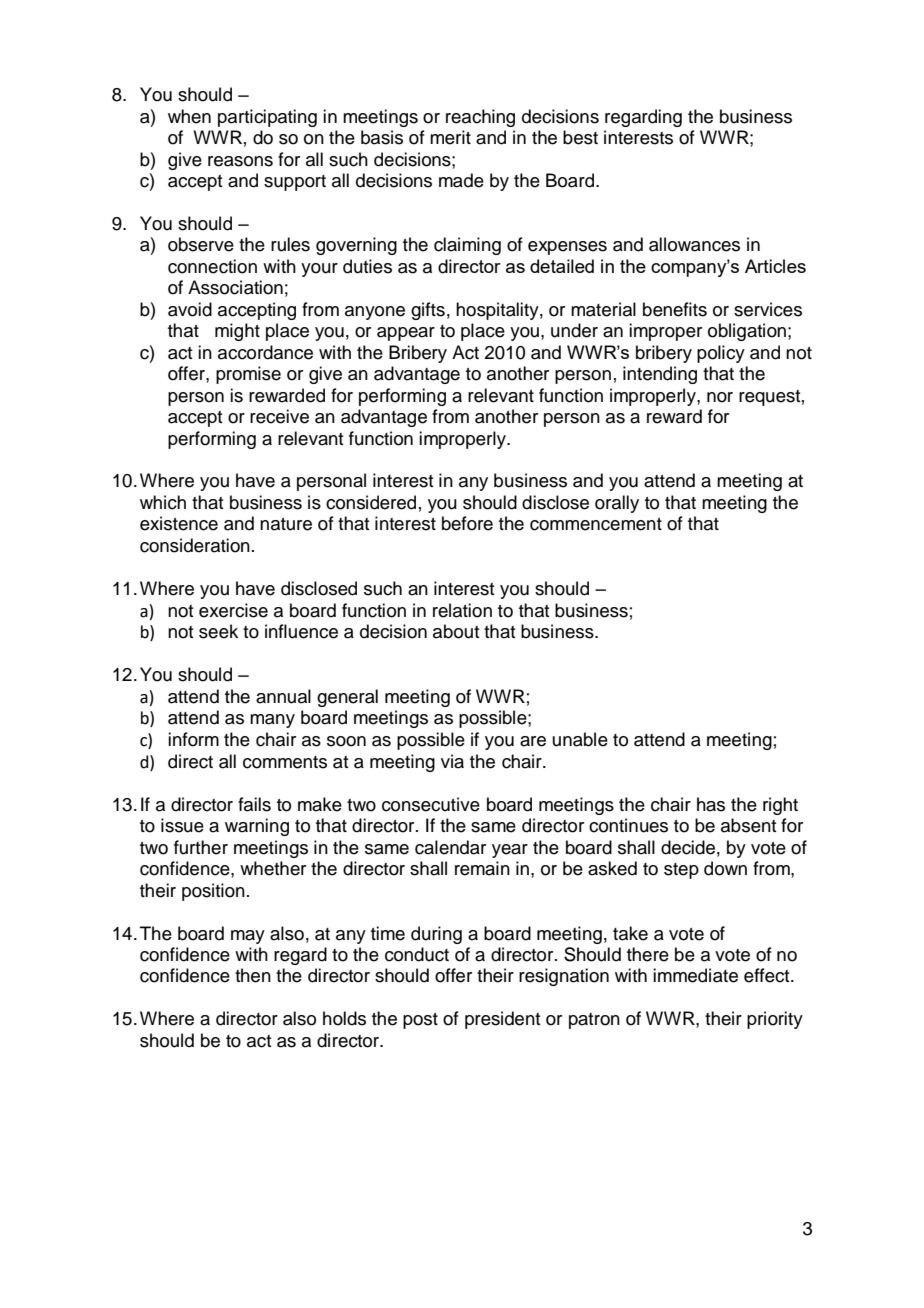 The image size is (924, 1308). Describe the element at coordinates (580, 137) in the screenshot. I see `best` at that location.
